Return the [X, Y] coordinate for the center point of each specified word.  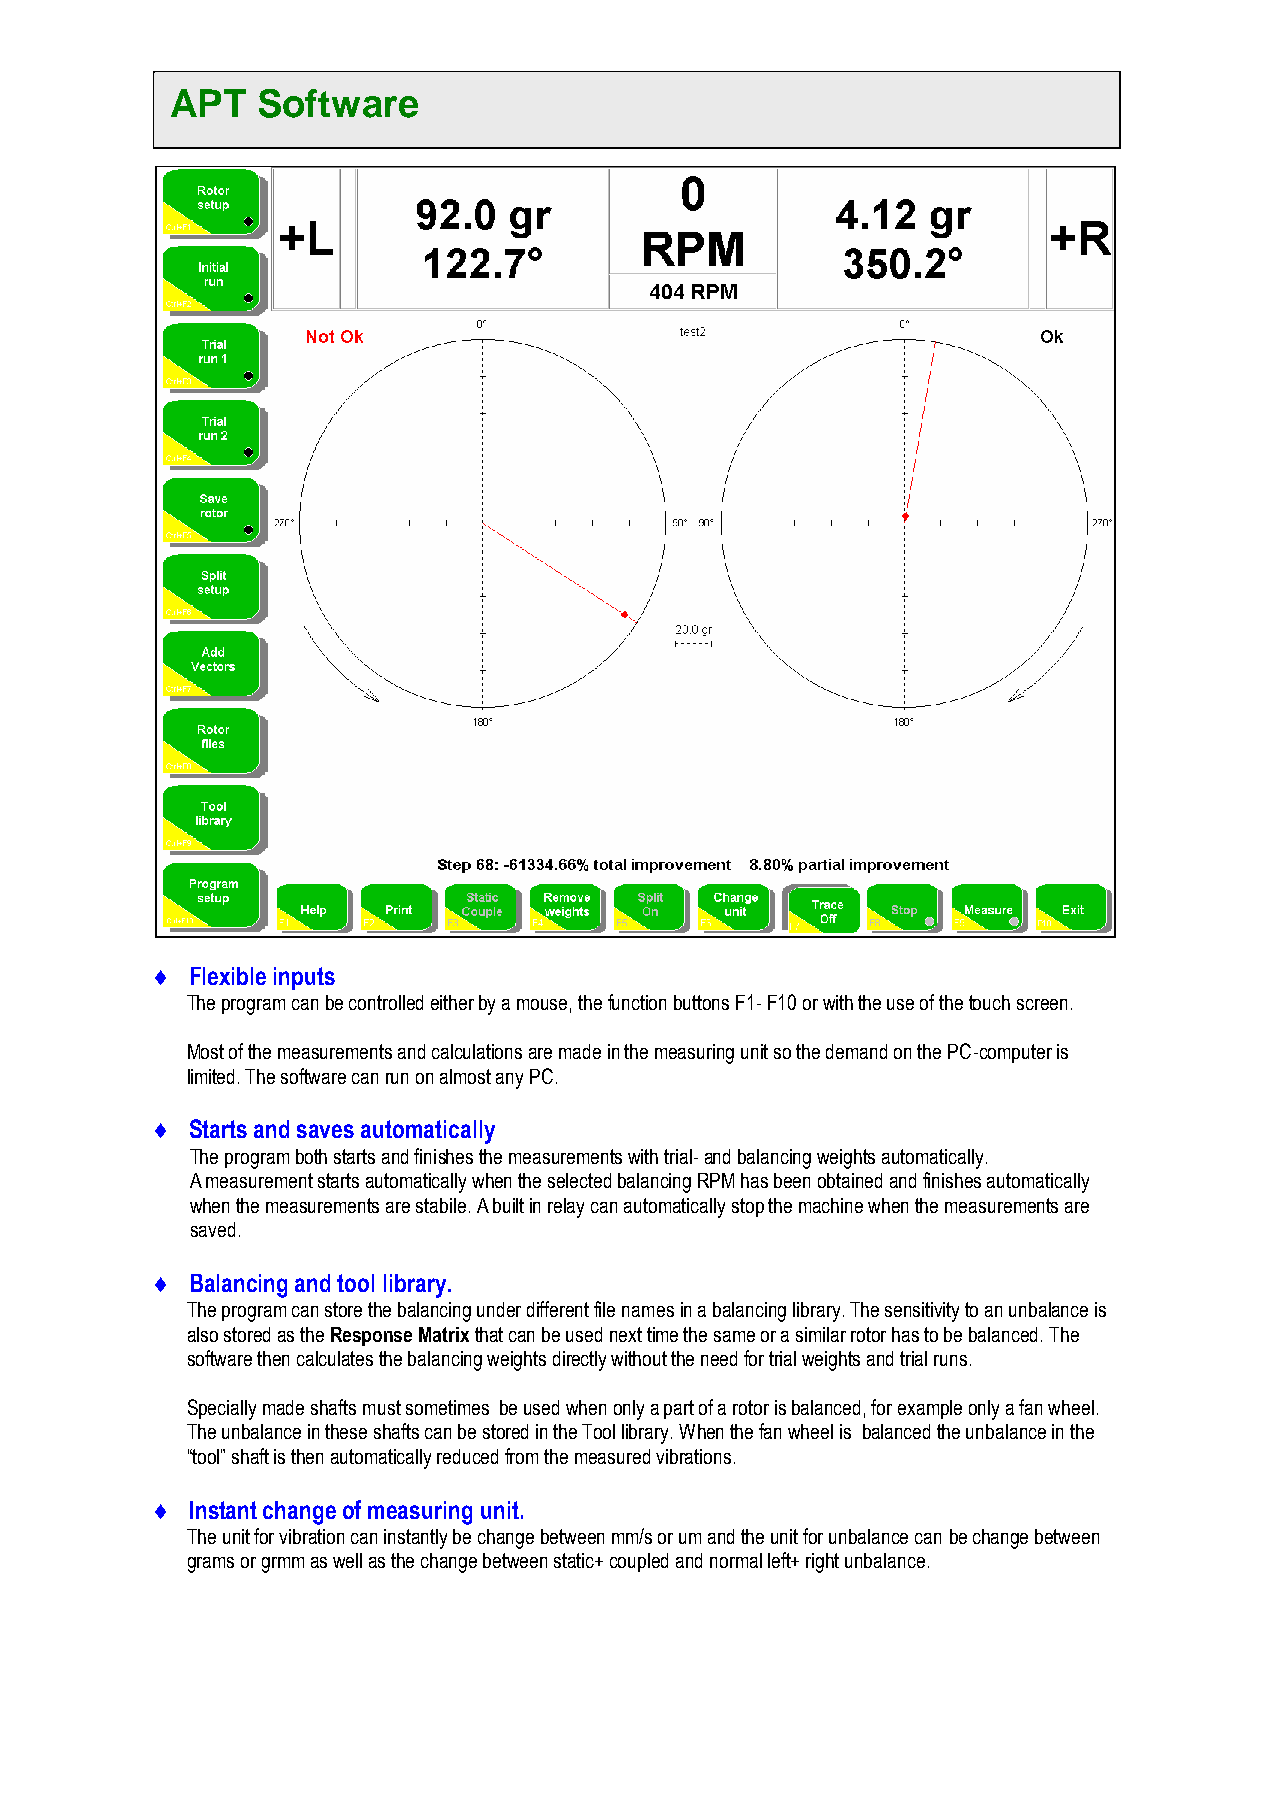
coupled [639, 1562]
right [822, 1563]
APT [208, 103]
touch [989, 1002]
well [347, 1560]
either [452, 1002]
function [637, 1002]
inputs [304, 978]
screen [1042, 1004]
